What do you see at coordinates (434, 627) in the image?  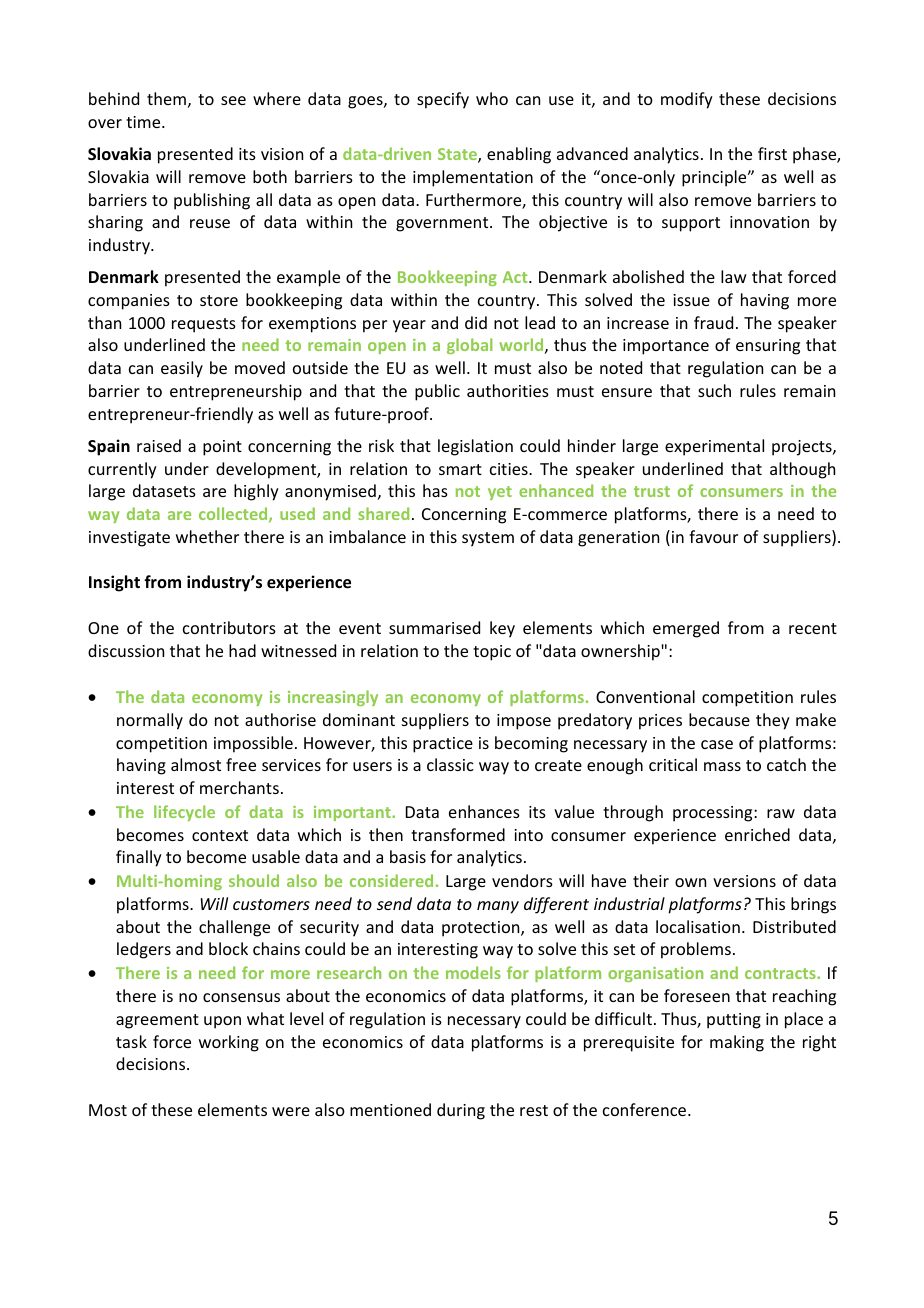 I see `summarised` at bounding box center [434, 627].
